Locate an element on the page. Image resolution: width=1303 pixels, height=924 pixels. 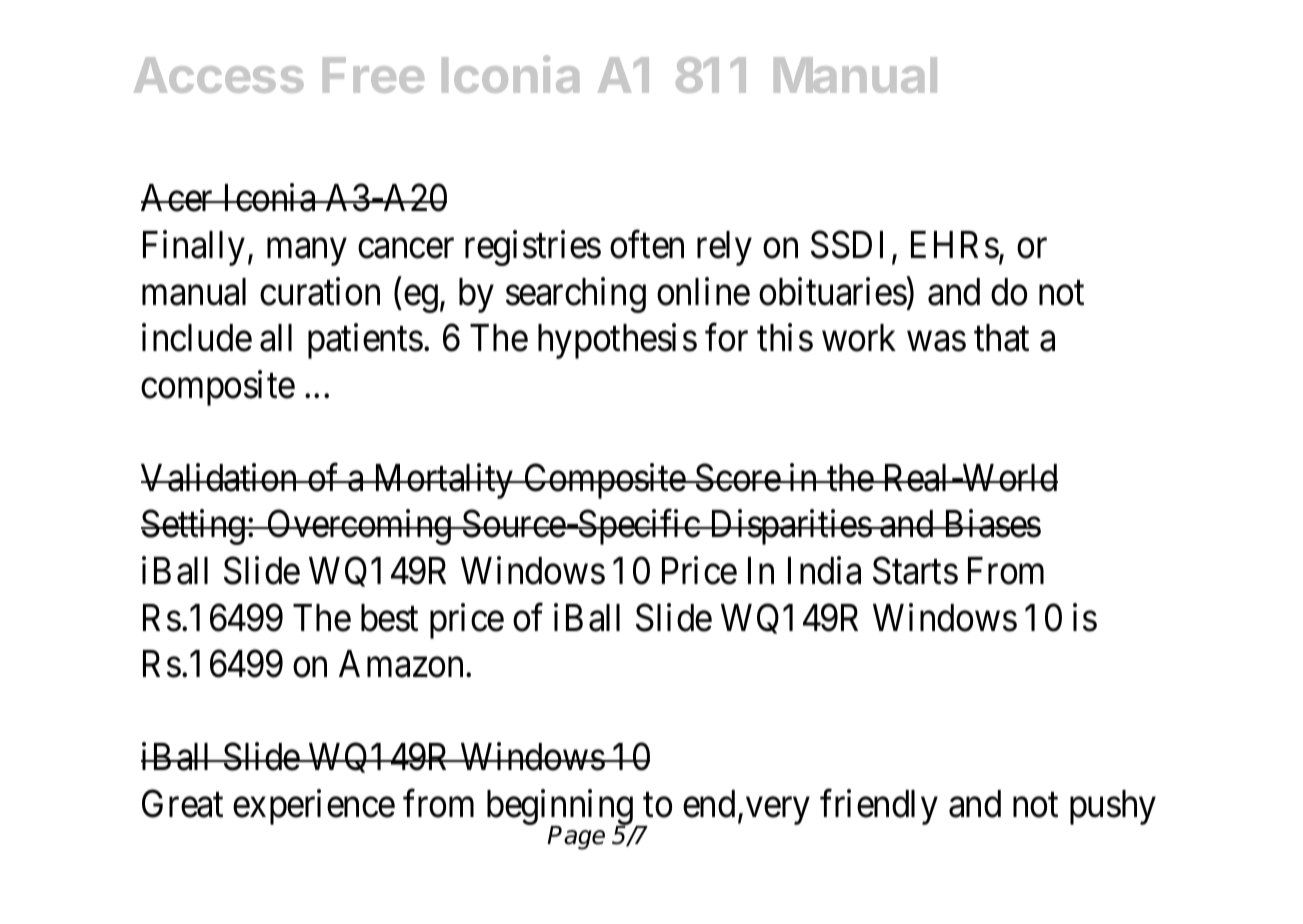
hypothesis is located at coordinates (617, 341).
